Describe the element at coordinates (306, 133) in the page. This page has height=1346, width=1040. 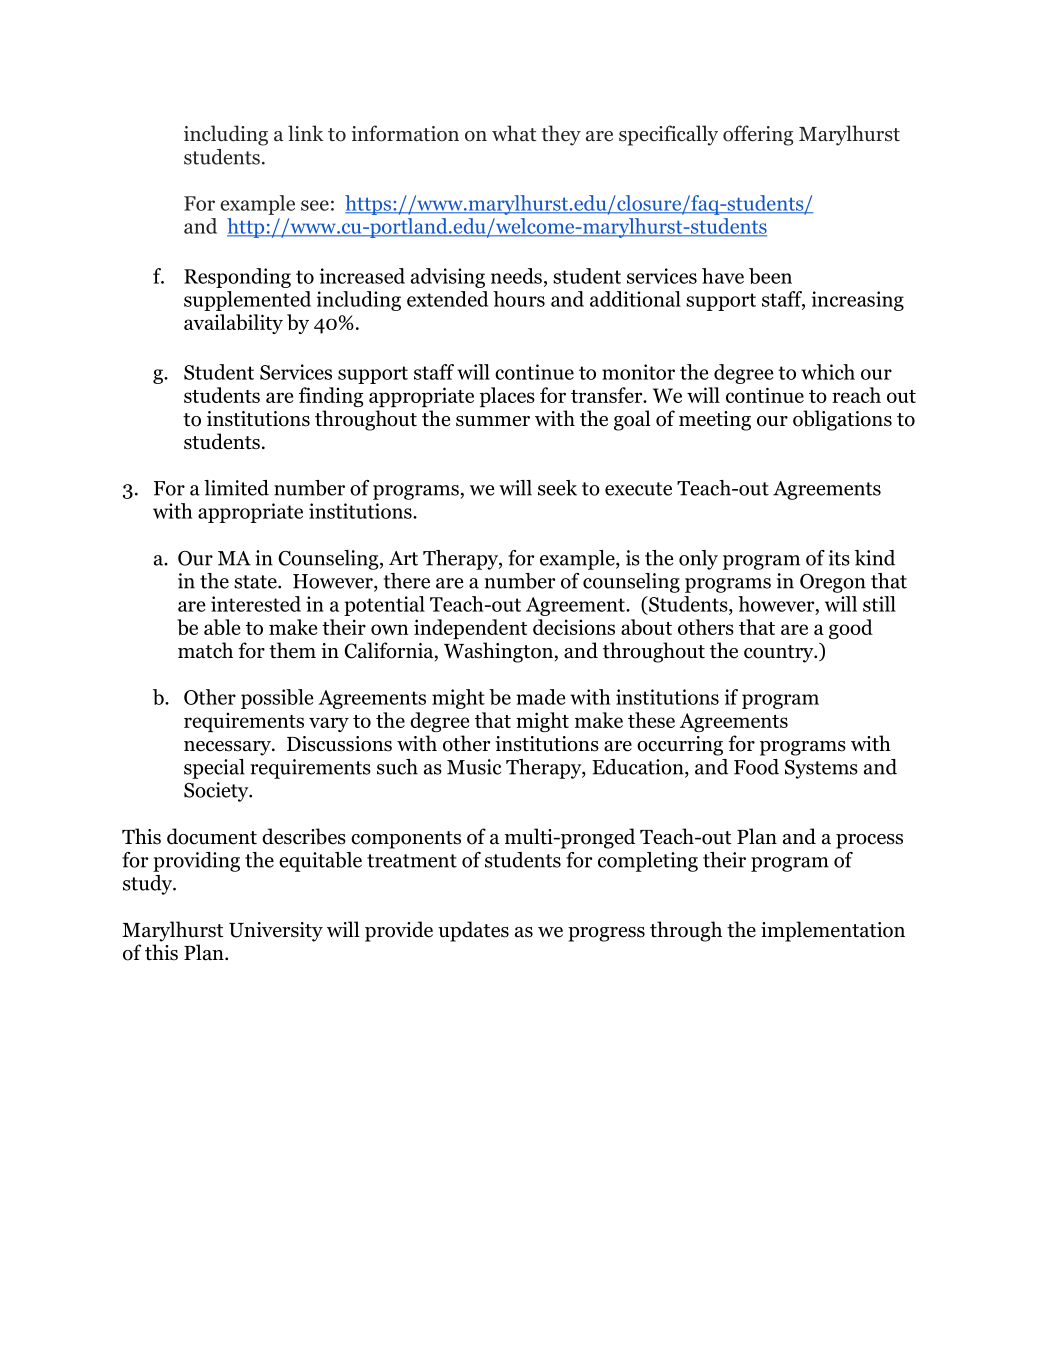
I see `link` at that location.
